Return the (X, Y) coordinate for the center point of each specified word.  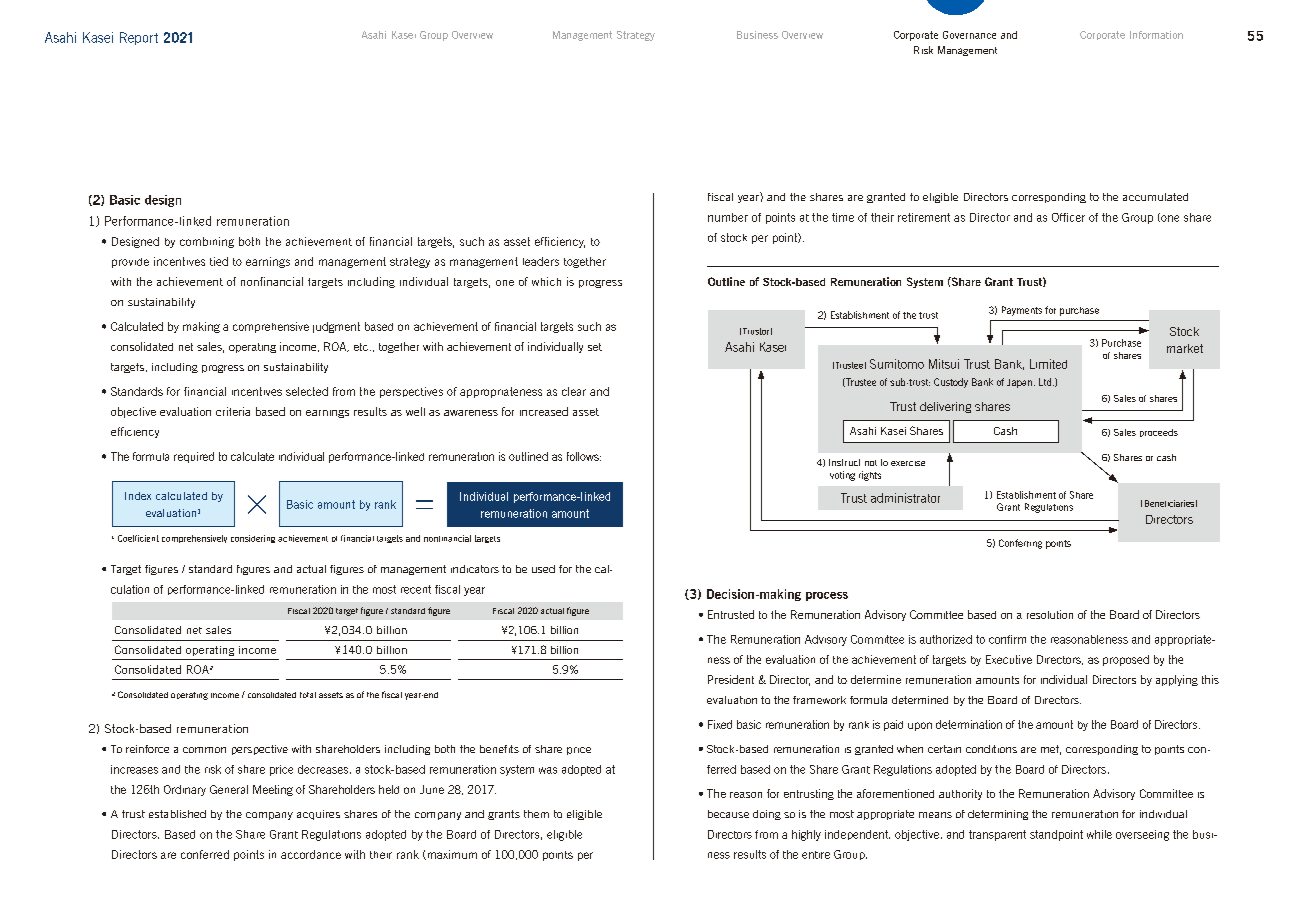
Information (1156, 35)
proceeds (1159, 433)
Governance (969, 35)
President (731, 679)
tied (219, 261)
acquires (318, 815)
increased (544, 411)
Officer (1068, 217)
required (194, 457)
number (728, 217)
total (308, 695)
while (1099, 834)
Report (139, 38)
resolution (1050, 614)
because (728, 814)
